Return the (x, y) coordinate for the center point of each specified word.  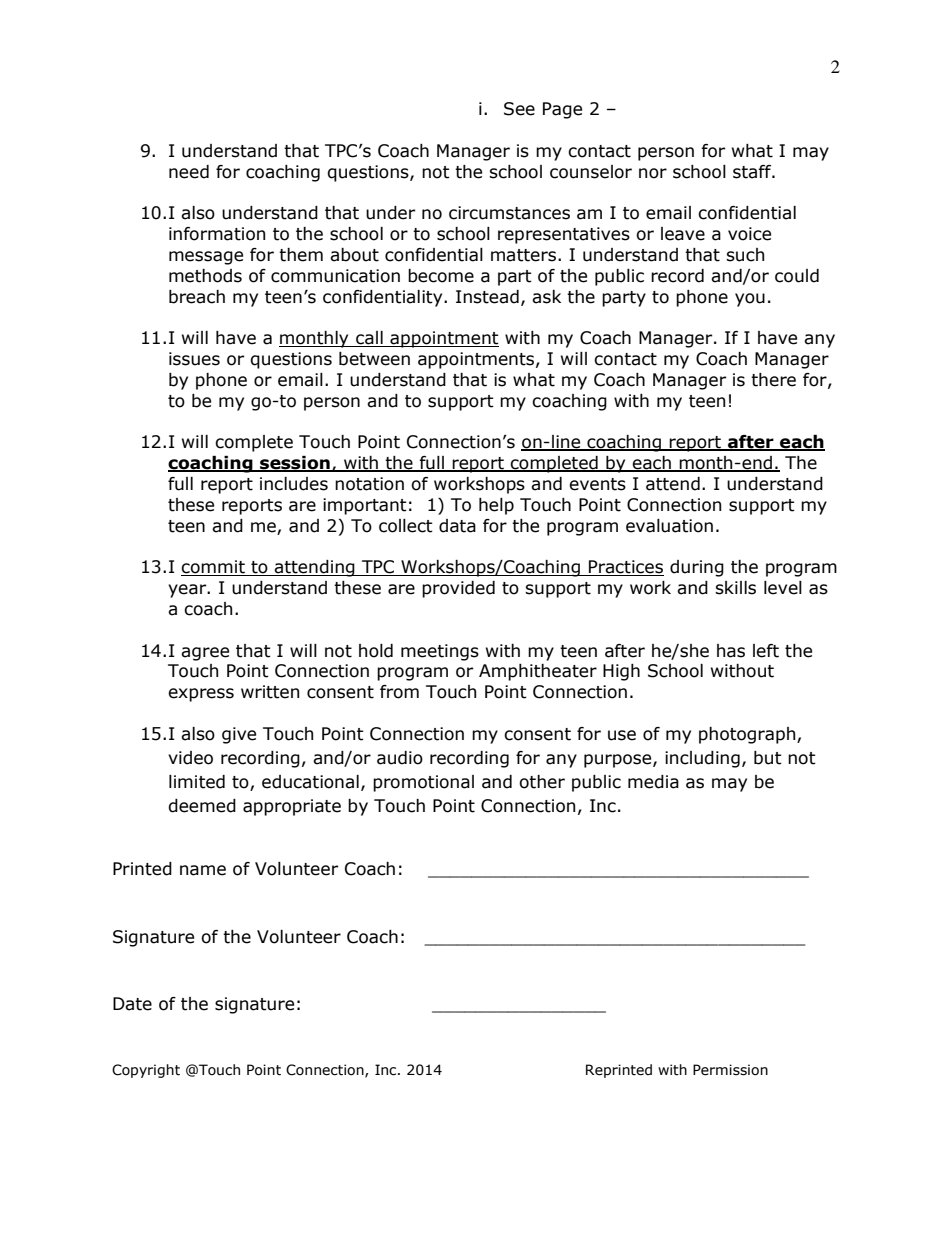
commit (214, 568)
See (519, 109)
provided (458, 589)
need (189, 172)
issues (194, 359)
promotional (423, 783)
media (653, 782)
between (374, 359)
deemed (202, 806)
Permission (730, 1070)
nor (653, 173)
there (773, 380)
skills (735, 588)
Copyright (146, 1071)
